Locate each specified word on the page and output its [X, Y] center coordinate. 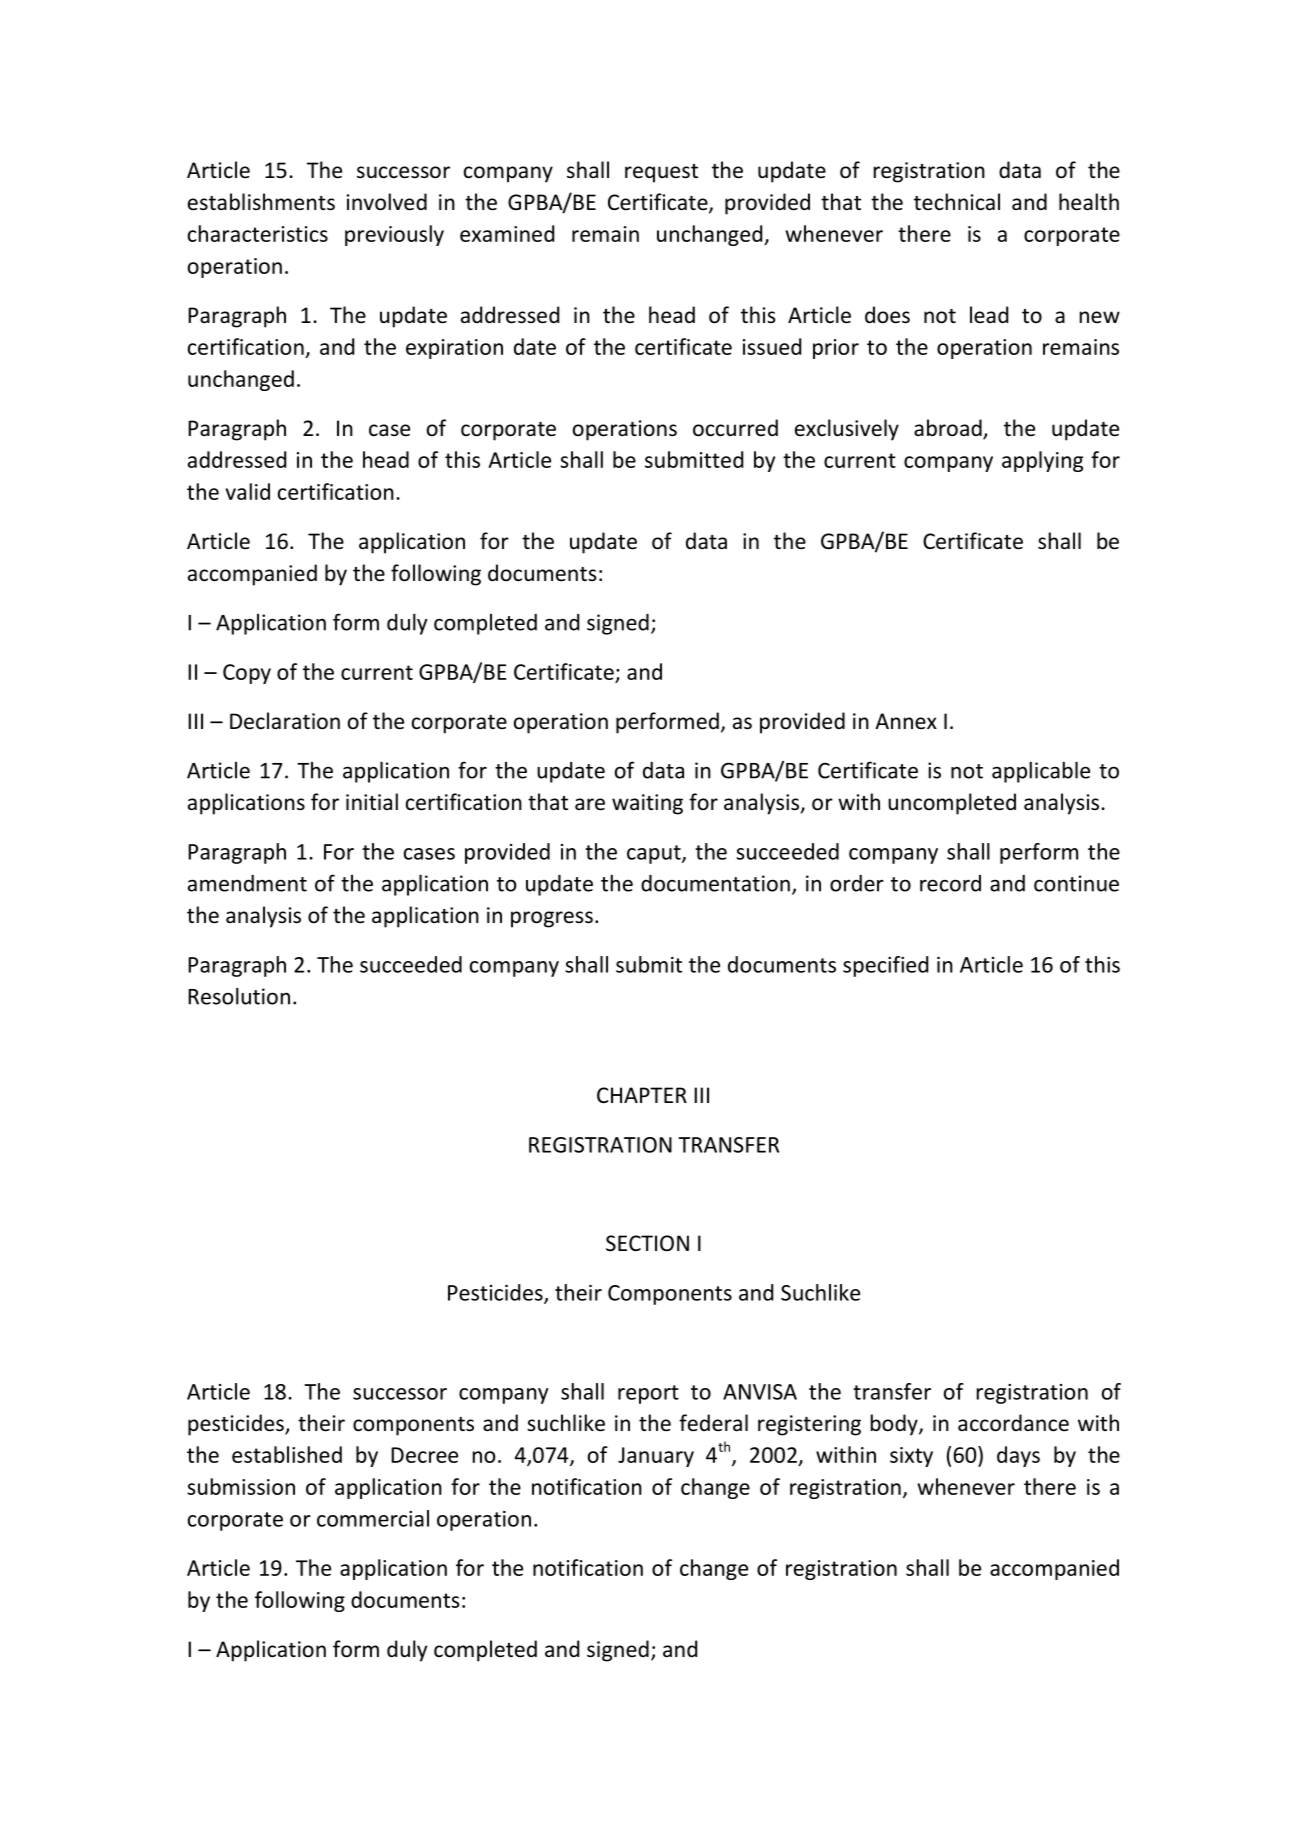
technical [957, 202]
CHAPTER [642, 1095]
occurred [735, 428]
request [661, 173]
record [950, 883]
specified [885, 966]
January [656, 1457]
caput [655, 854]
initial [372, 801]
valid [248, 491]
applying [1042, 461]
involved [387, 202]
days [1018, 1456]
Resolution [239, 996]
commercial [373, 1518]
